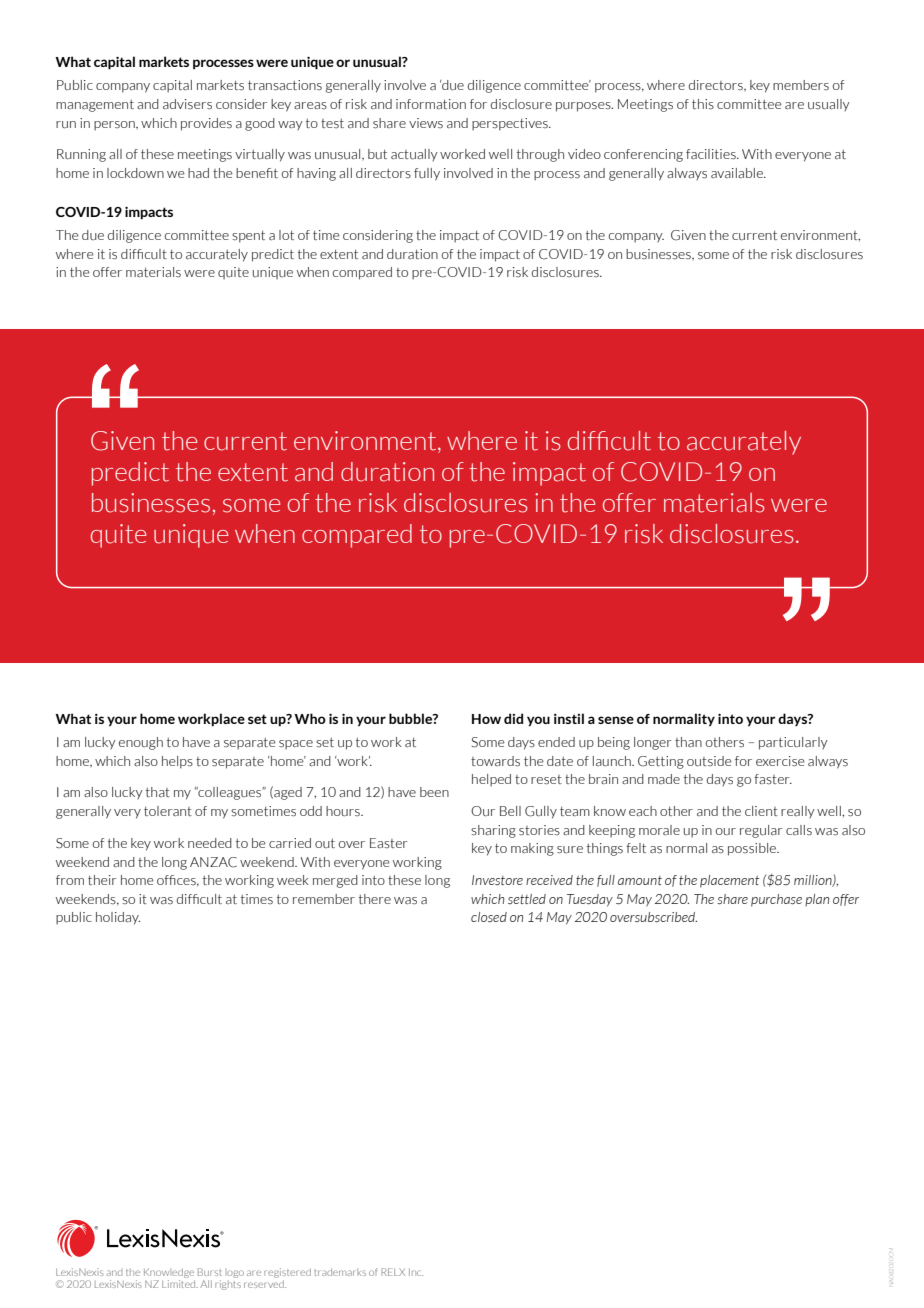 The height and width of the screenshot is (1308, 924). I want to click on closed, so click(489, 917).
